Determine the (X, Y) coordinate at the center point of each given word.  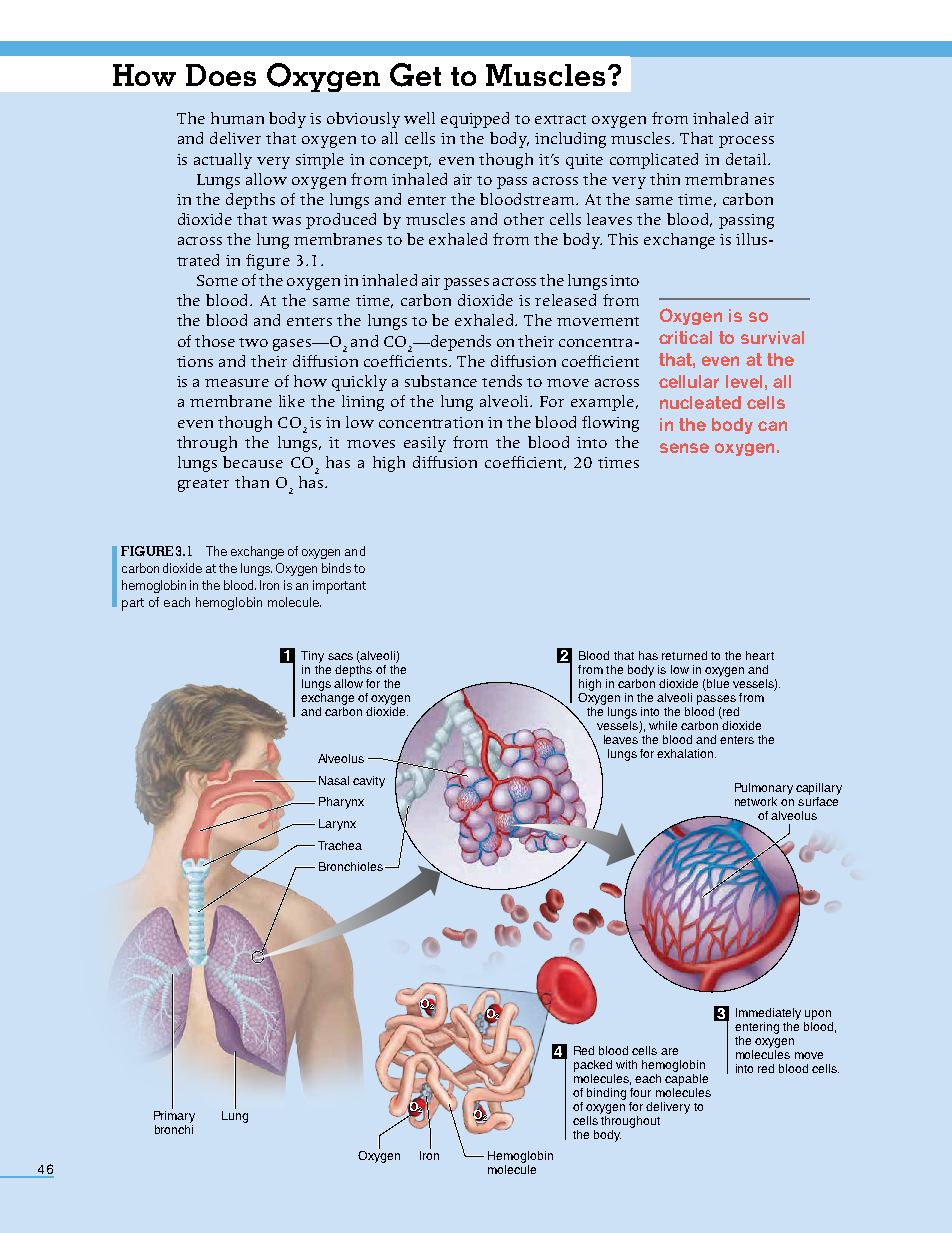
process (746, 142)
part (133, 604)
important (339, 587)
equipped (475, 120)
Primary (174, 1117)
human (237, 118)
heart (760, 655)
